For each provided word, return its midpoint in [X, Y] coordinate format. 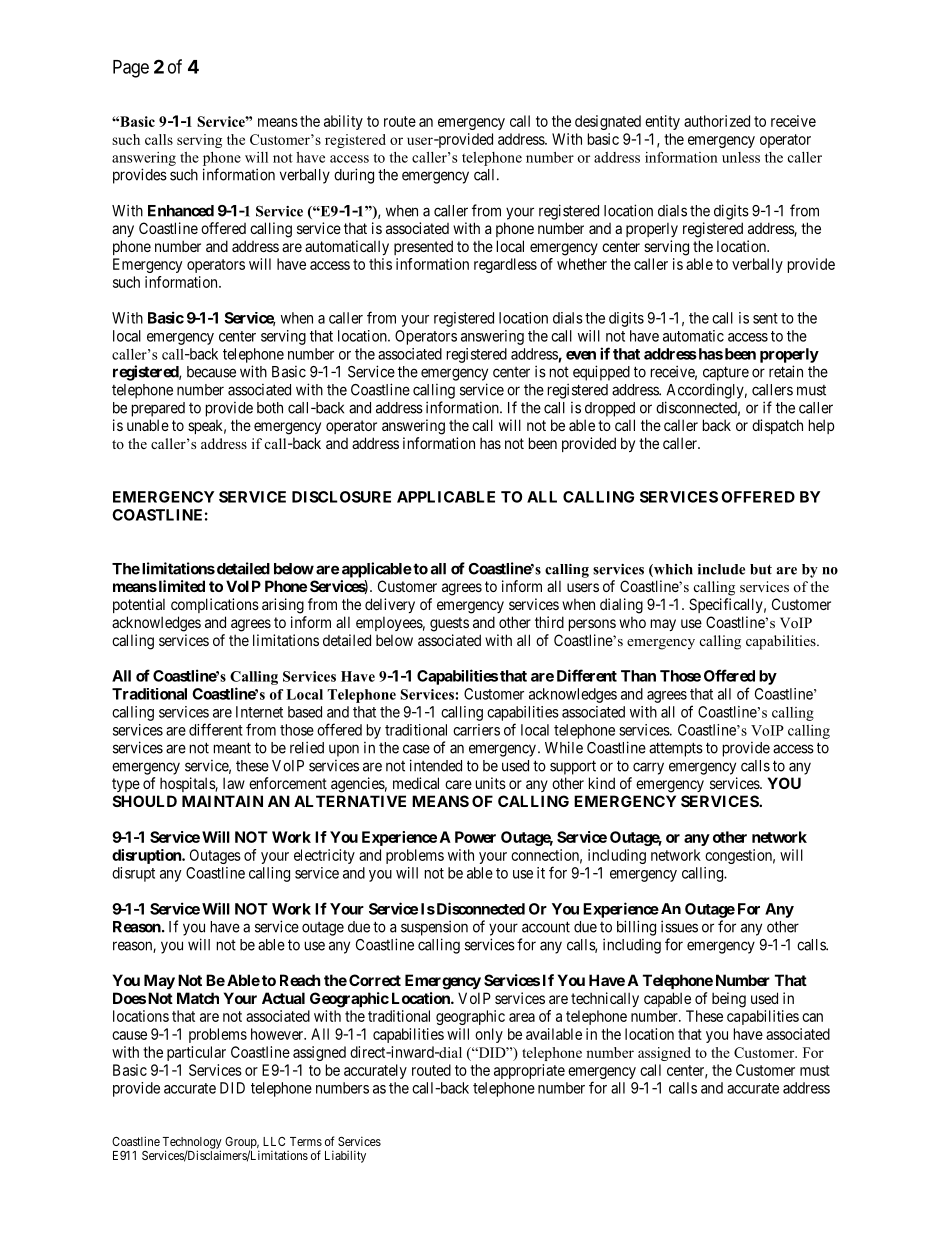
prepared [158, 409]
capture [726, 373]
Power [475, 837]
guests [449, 624]
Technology [192, 1144]
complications [215, 605]
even [581, 355]
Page [131, 69]
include [721, 569]
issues [679, 926]
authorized [717, 121]
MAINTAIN [222, 801]
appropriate [529, 1071]
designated [608, 122]
